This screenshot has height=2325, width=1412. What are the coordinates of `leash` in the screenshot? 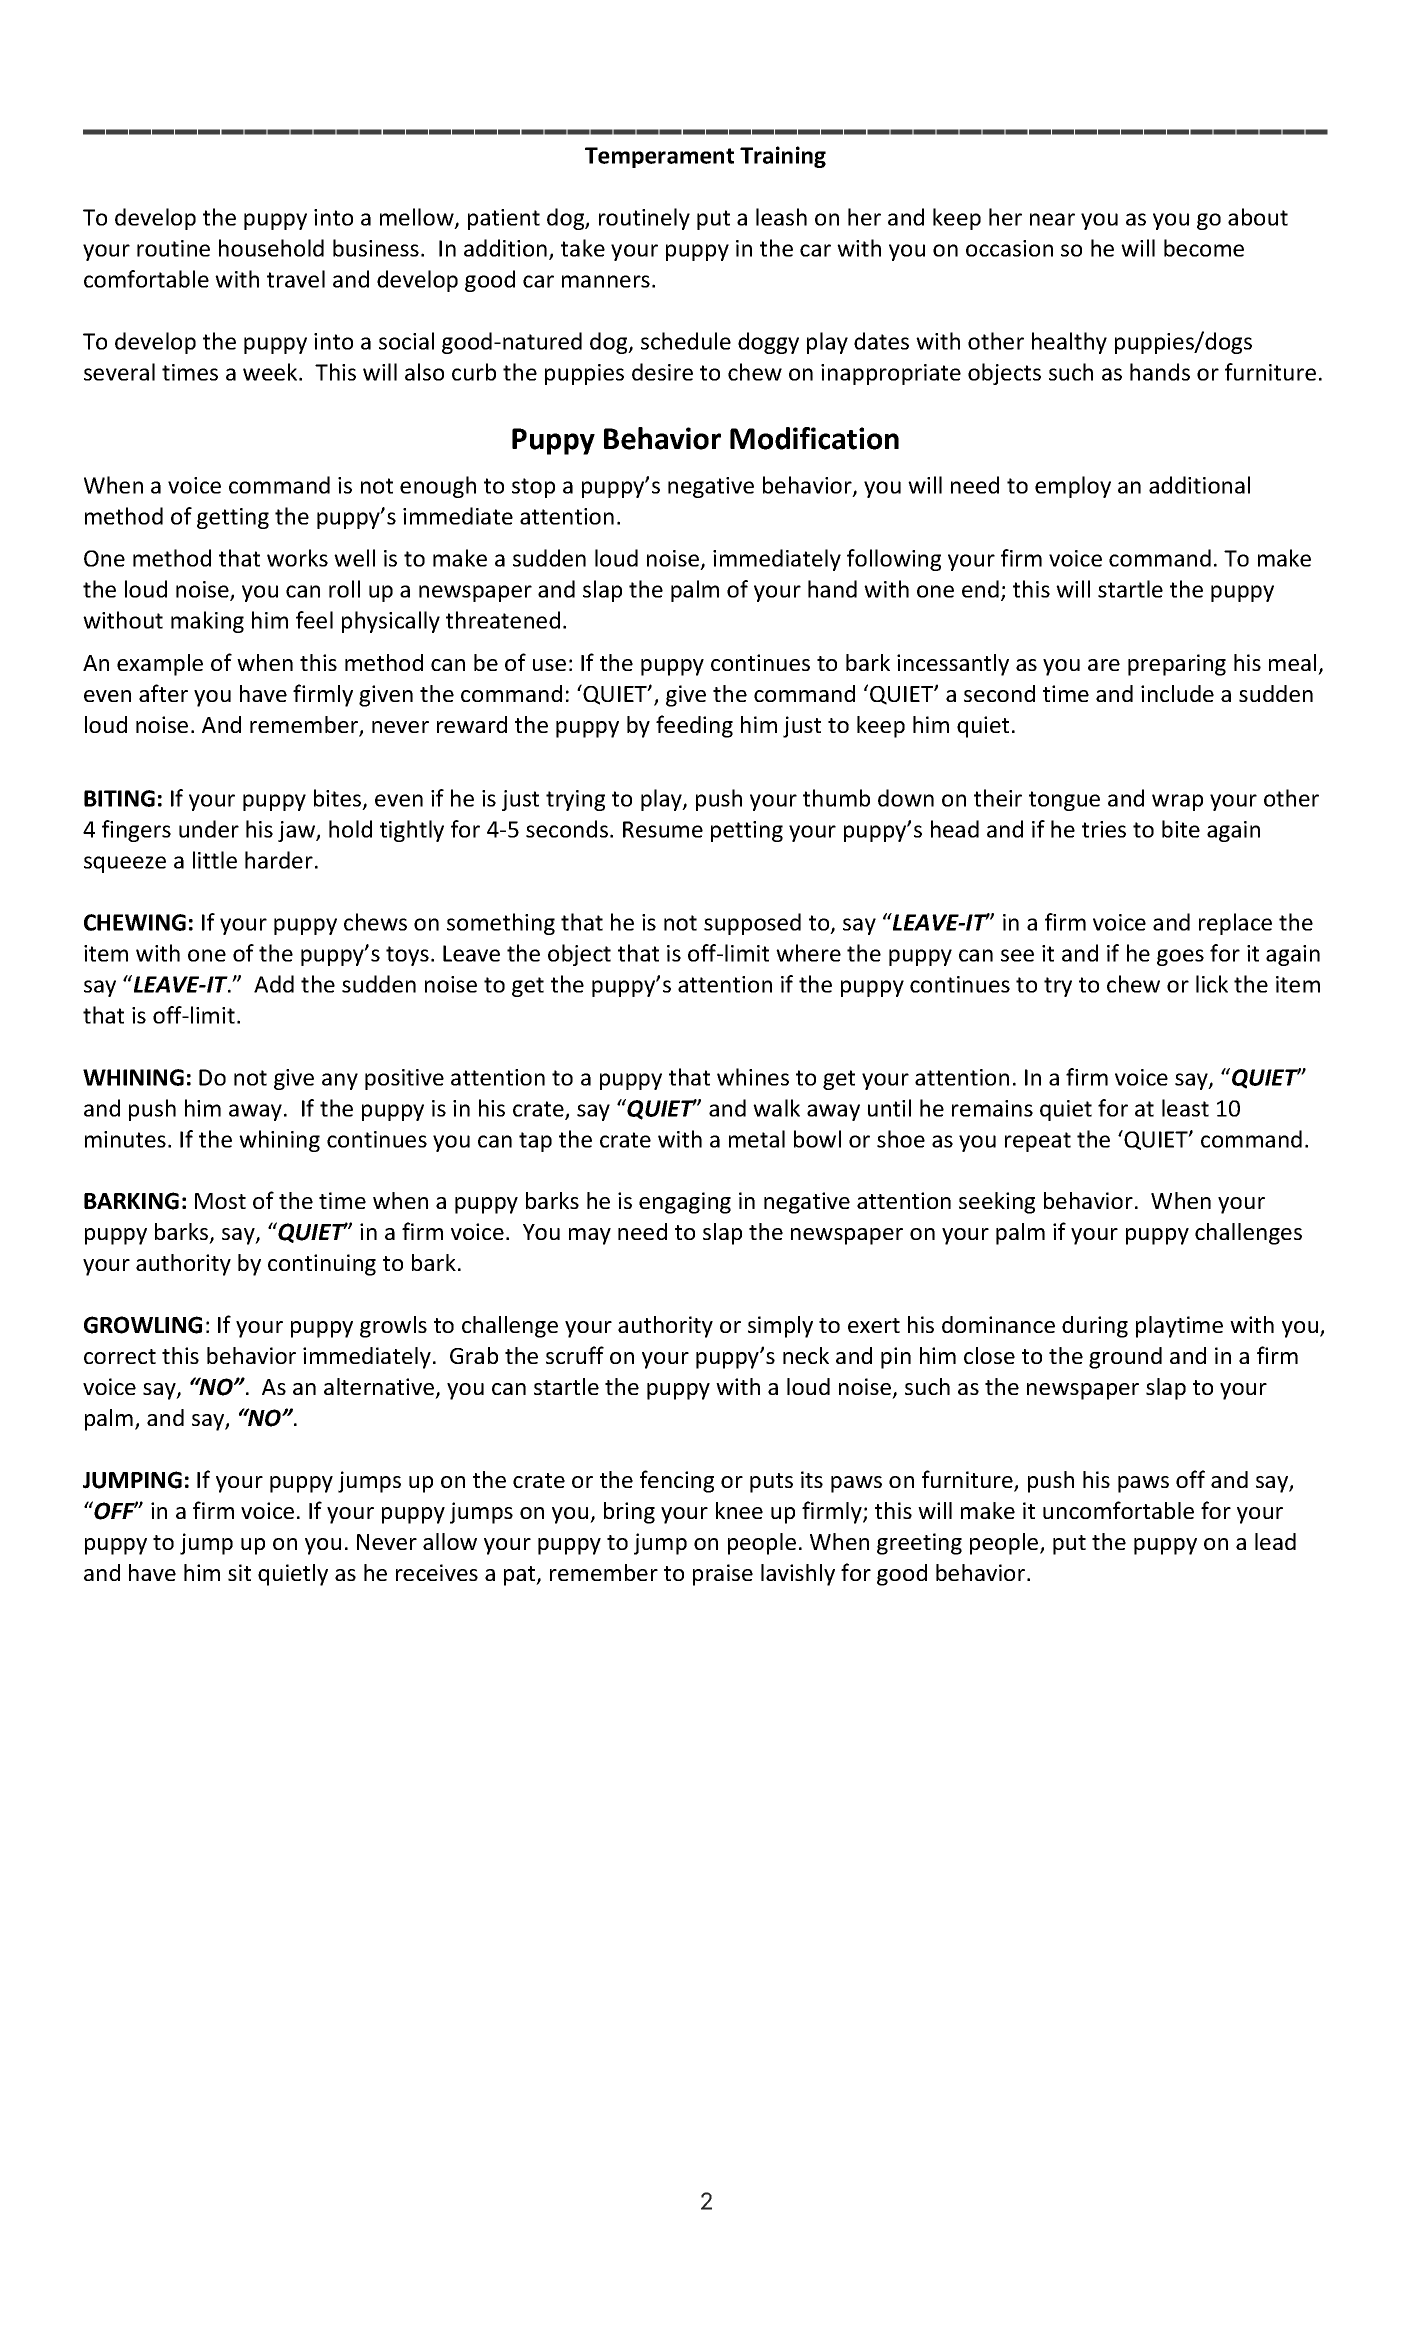 It's located at (781, 217).
